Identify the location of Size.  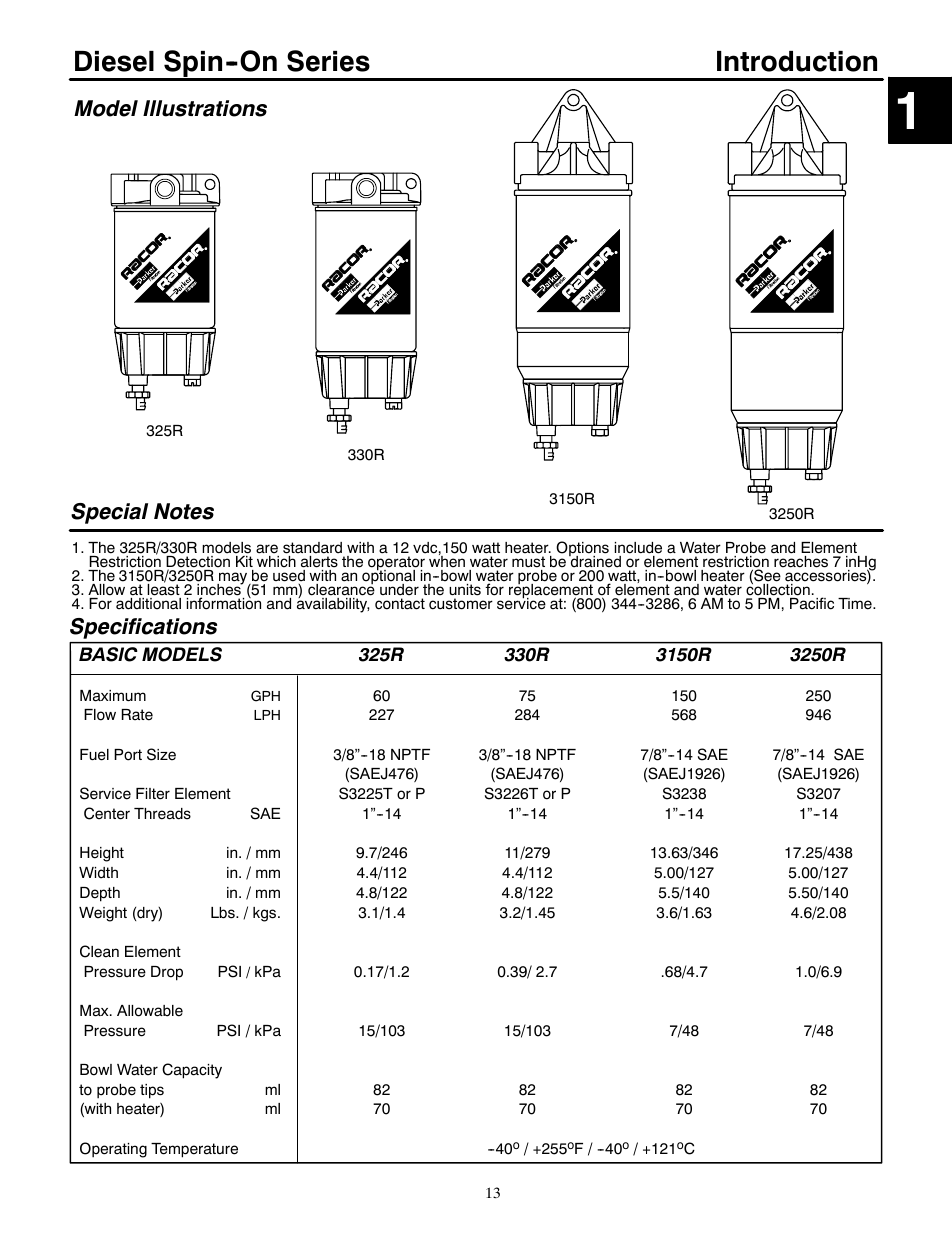
(161, 754).
